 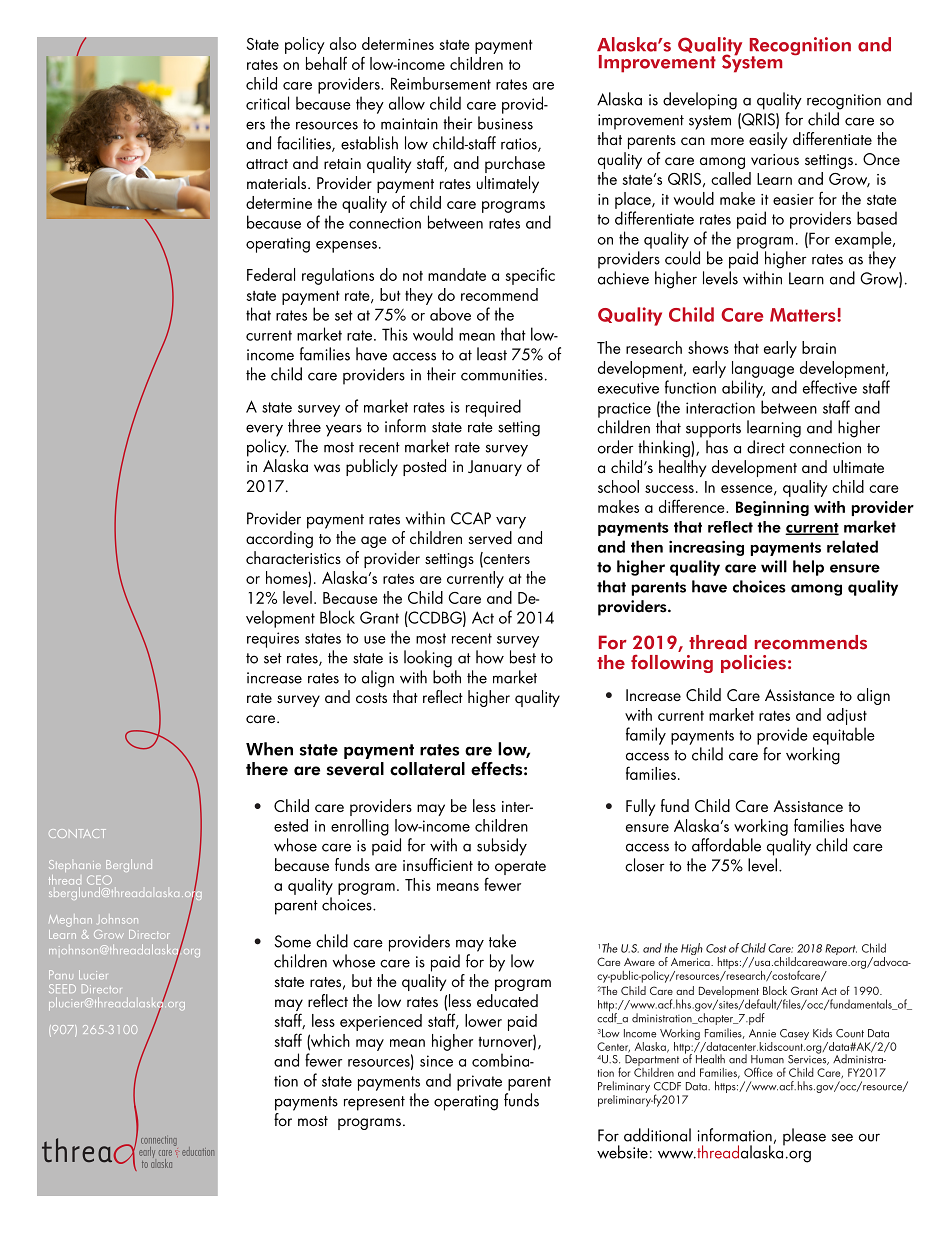 What do you see at coordinates (273, 640) in the document?
I see `requires` at bounding box center [273, 640].
